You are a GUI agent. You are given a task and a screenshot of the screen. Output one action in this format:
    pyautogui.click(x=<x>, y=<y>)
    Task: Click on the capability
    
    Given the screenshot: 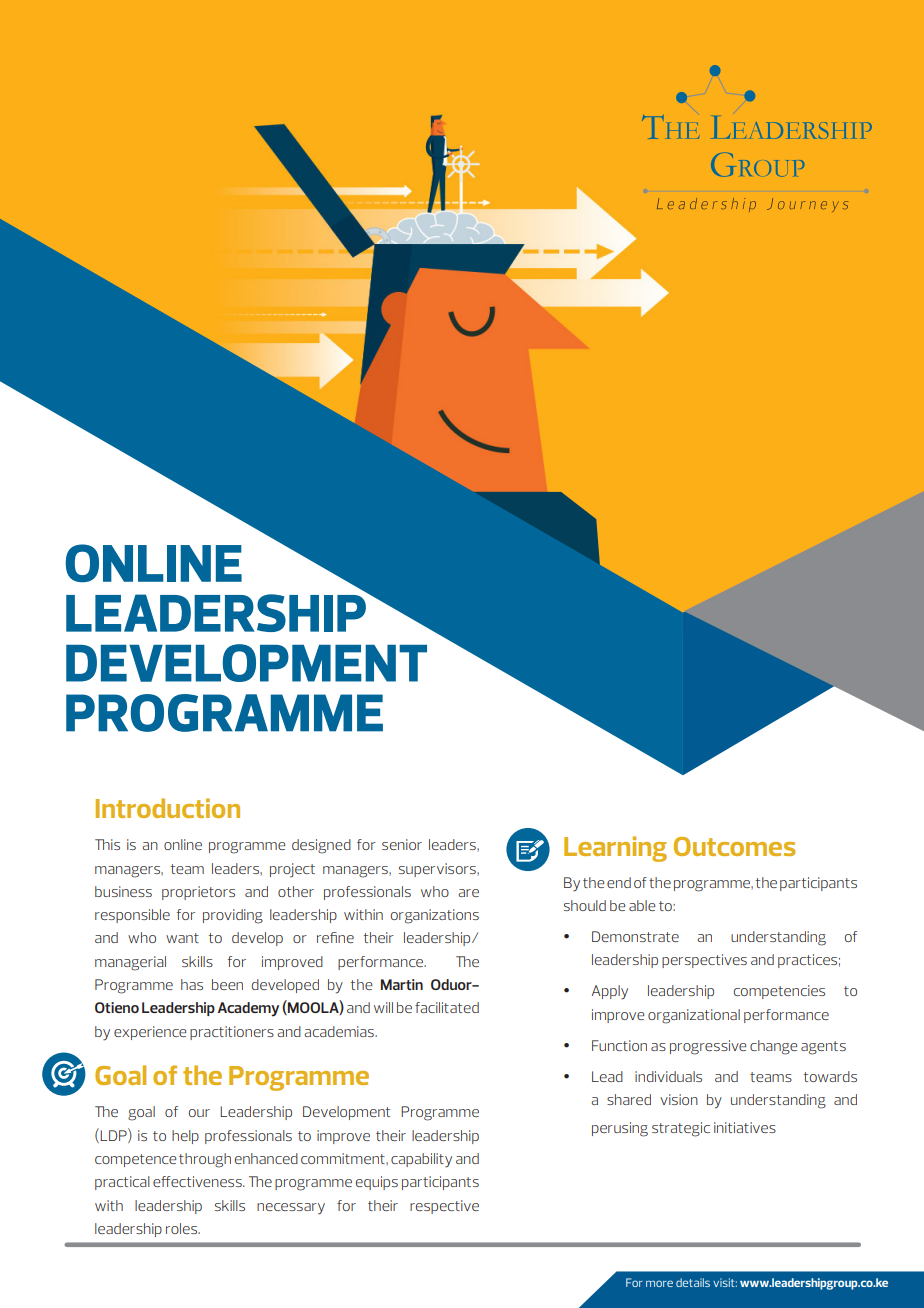 What is the action you would take?
    pyautogui.click(x=421, y=1160)
